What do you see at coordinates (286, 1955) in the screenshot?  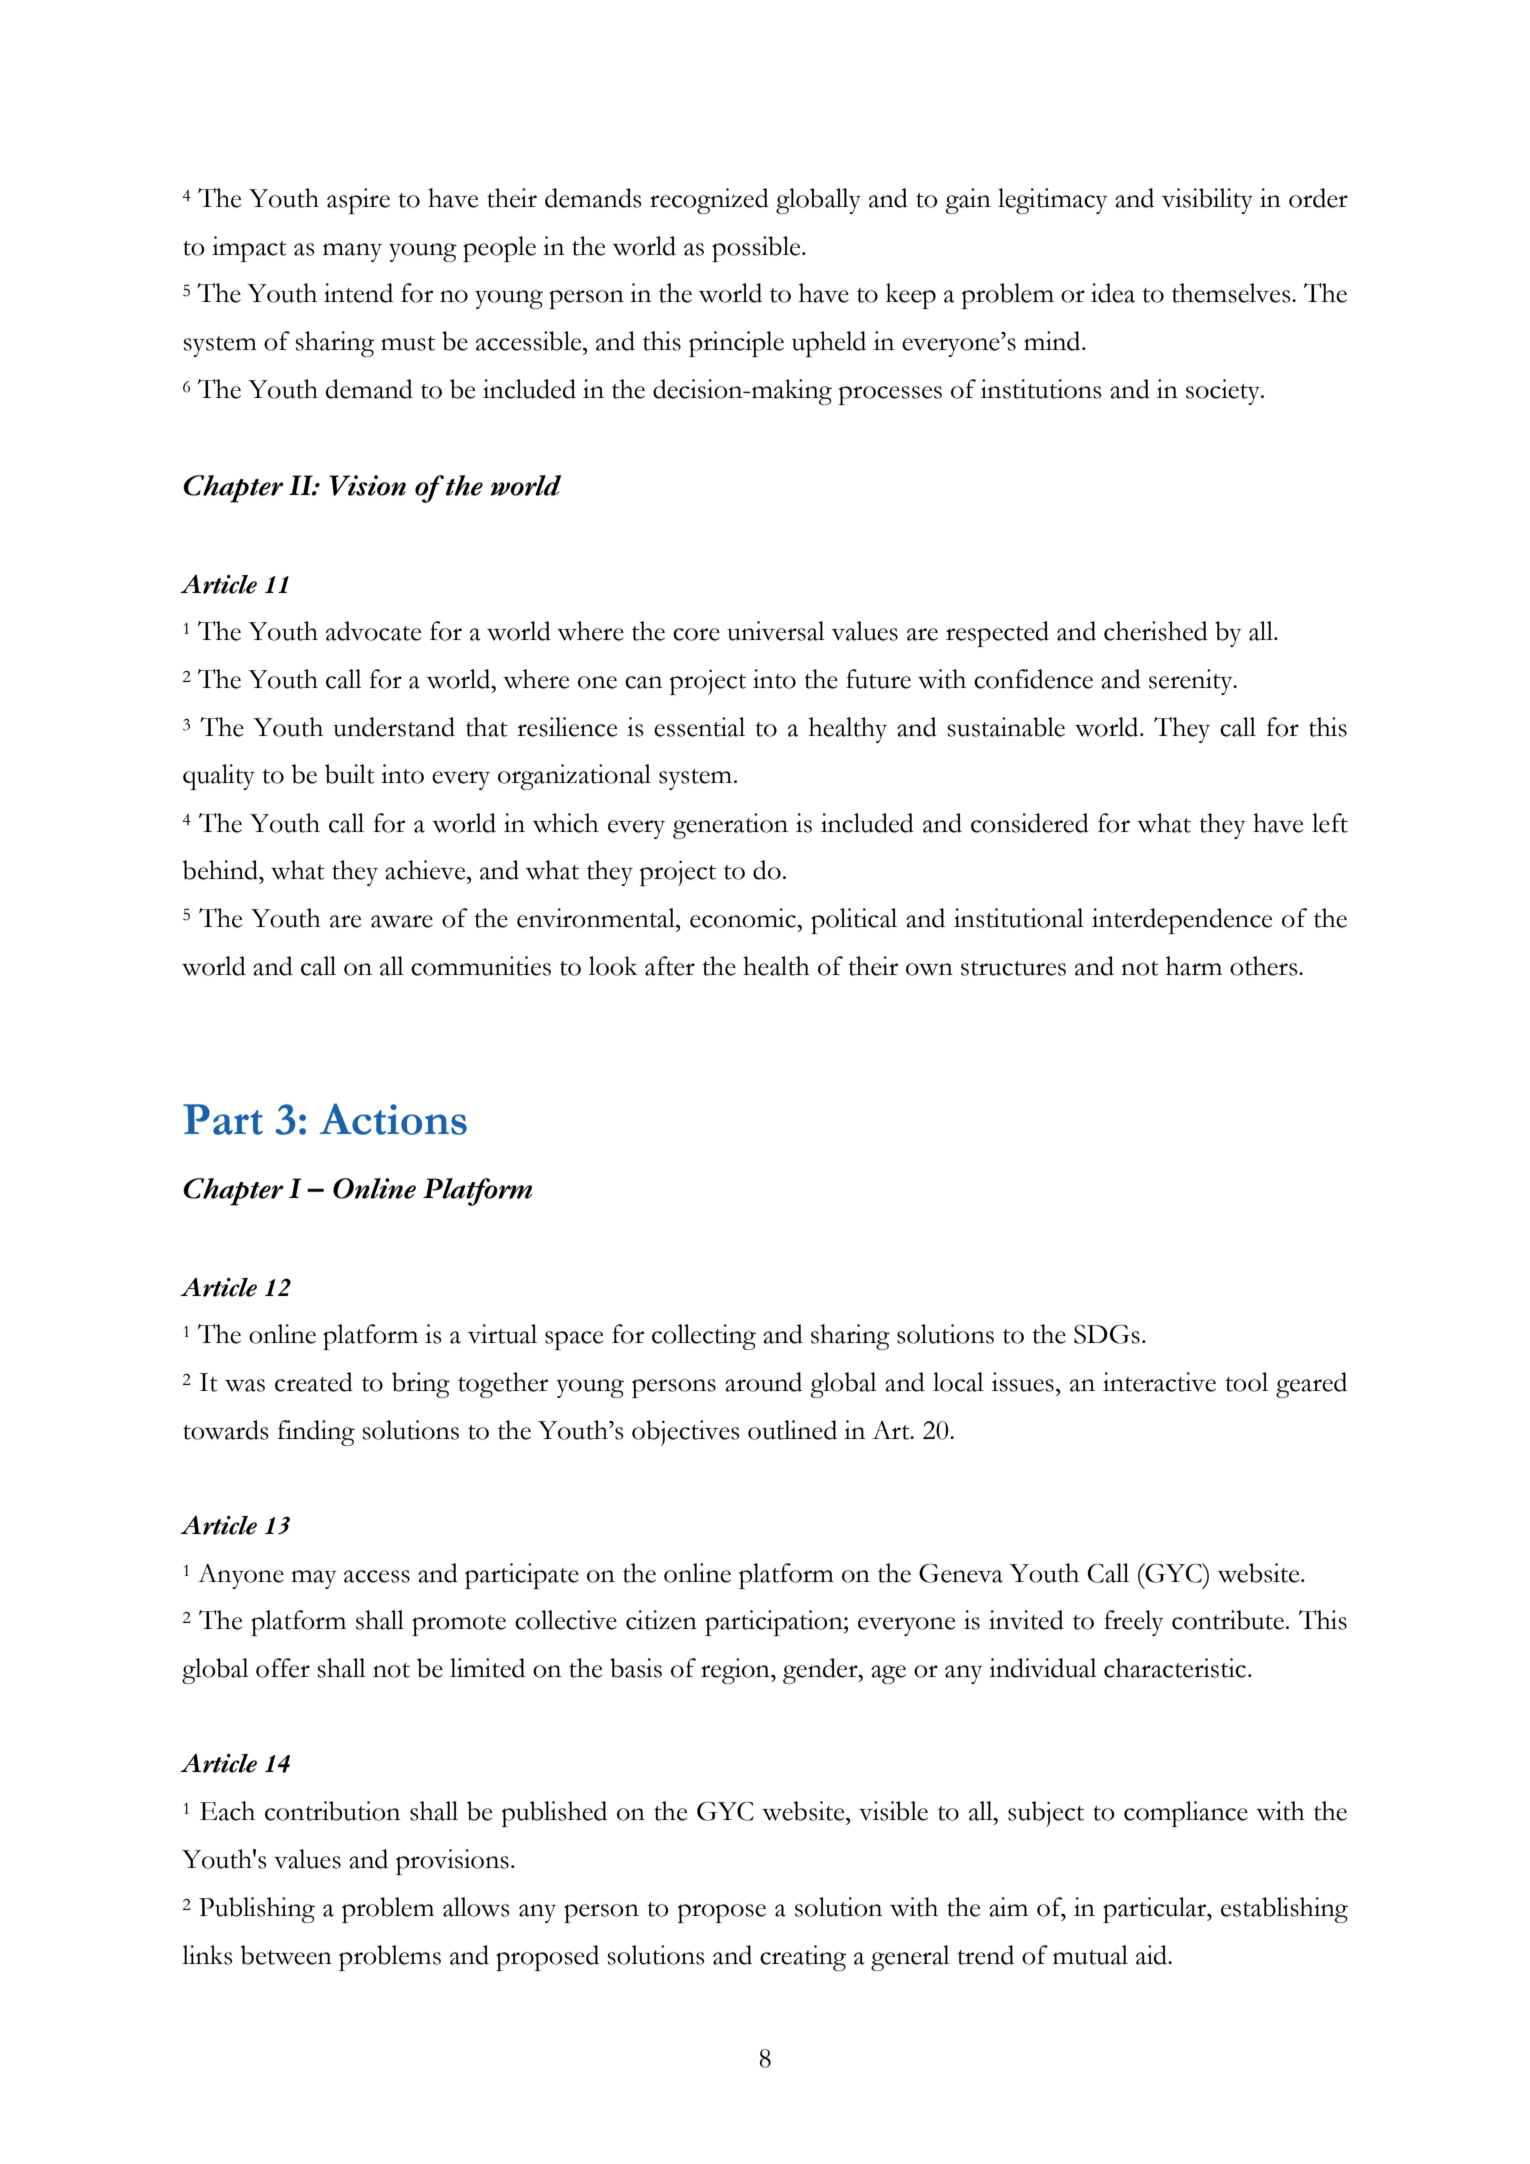 I see `between` at bounding box center [286, 1955].
